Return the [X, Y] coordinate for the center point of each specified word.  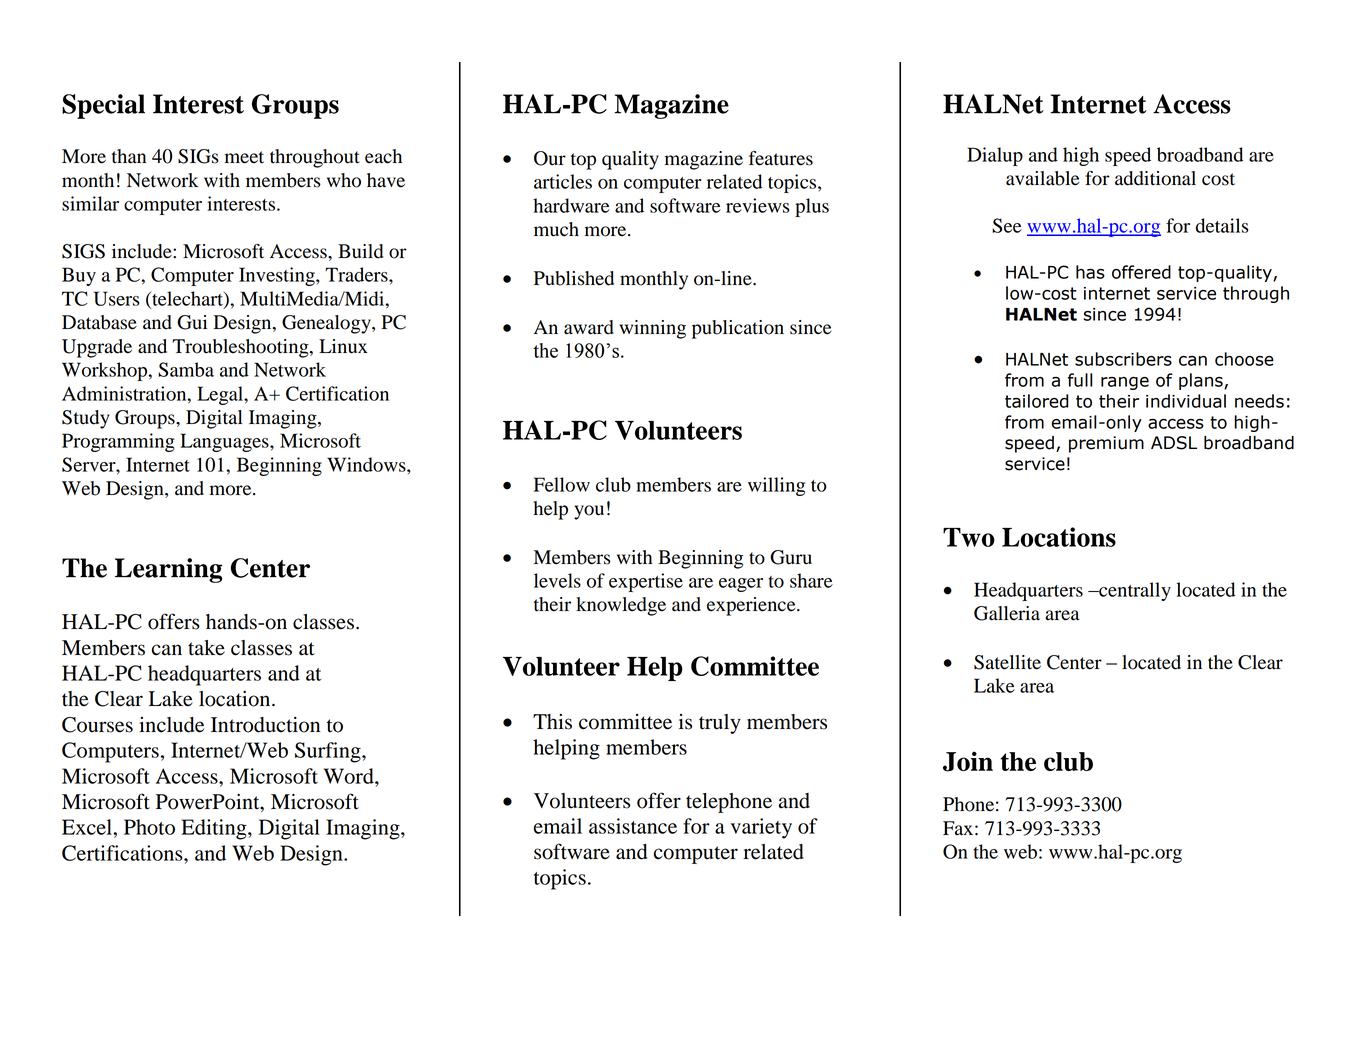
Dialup [995, 156]
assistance [633, 826]
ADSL [1174, 443]
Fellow [562, 484]
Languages [225, 442]
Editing [215, 829]
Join [968, 761]
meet [244, 157]
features [781, 158]
